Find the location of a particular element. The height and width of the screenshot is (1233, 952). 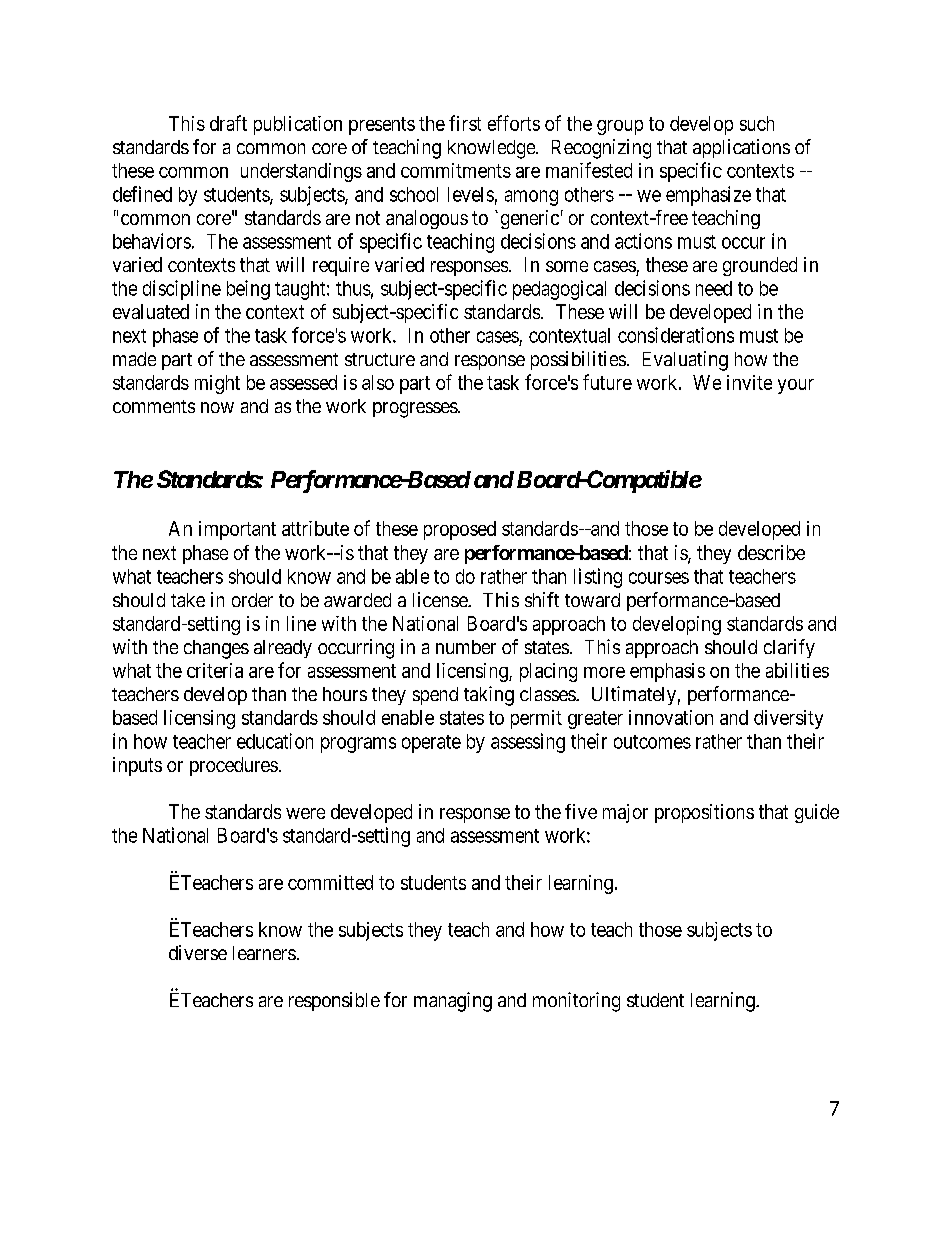

diverse is located at coordinates (198, 952).
